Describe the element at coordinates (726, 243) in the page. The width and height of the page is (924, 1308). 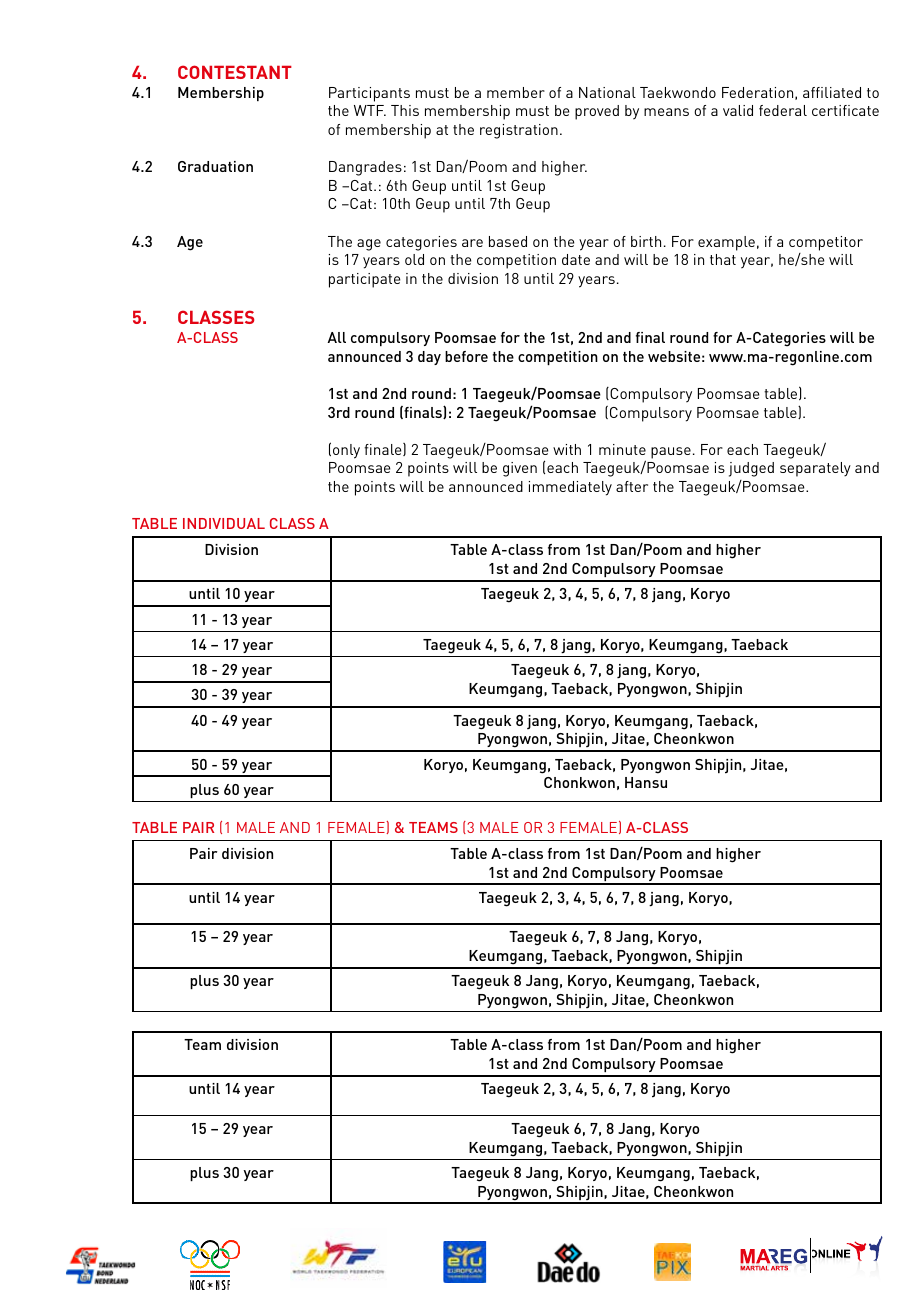
I see `example` at that location.
